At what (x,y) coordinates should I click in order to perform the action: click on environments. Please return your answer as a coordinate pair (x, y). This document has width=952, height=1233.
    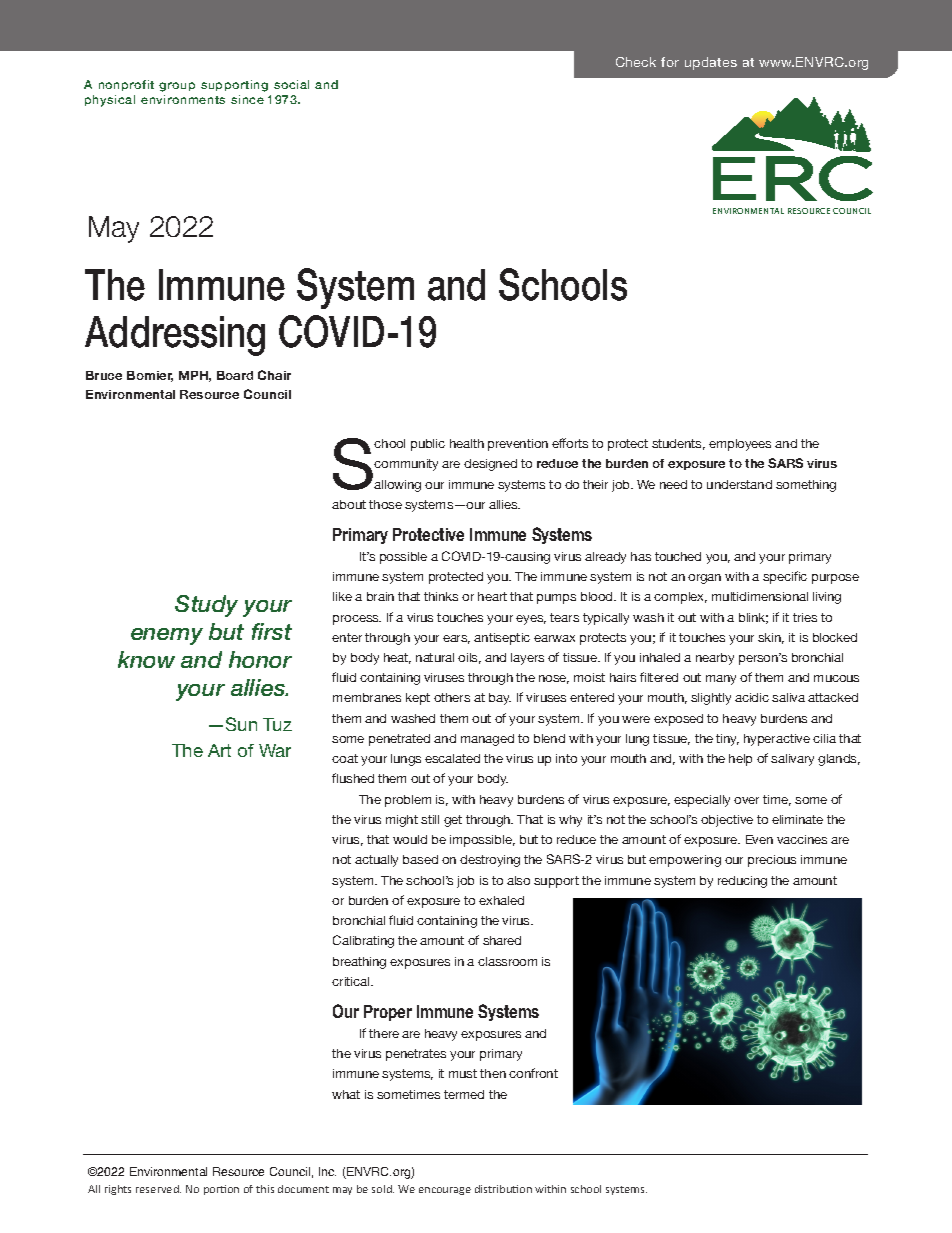
    Looking at the image, I should click on (183, 99).
